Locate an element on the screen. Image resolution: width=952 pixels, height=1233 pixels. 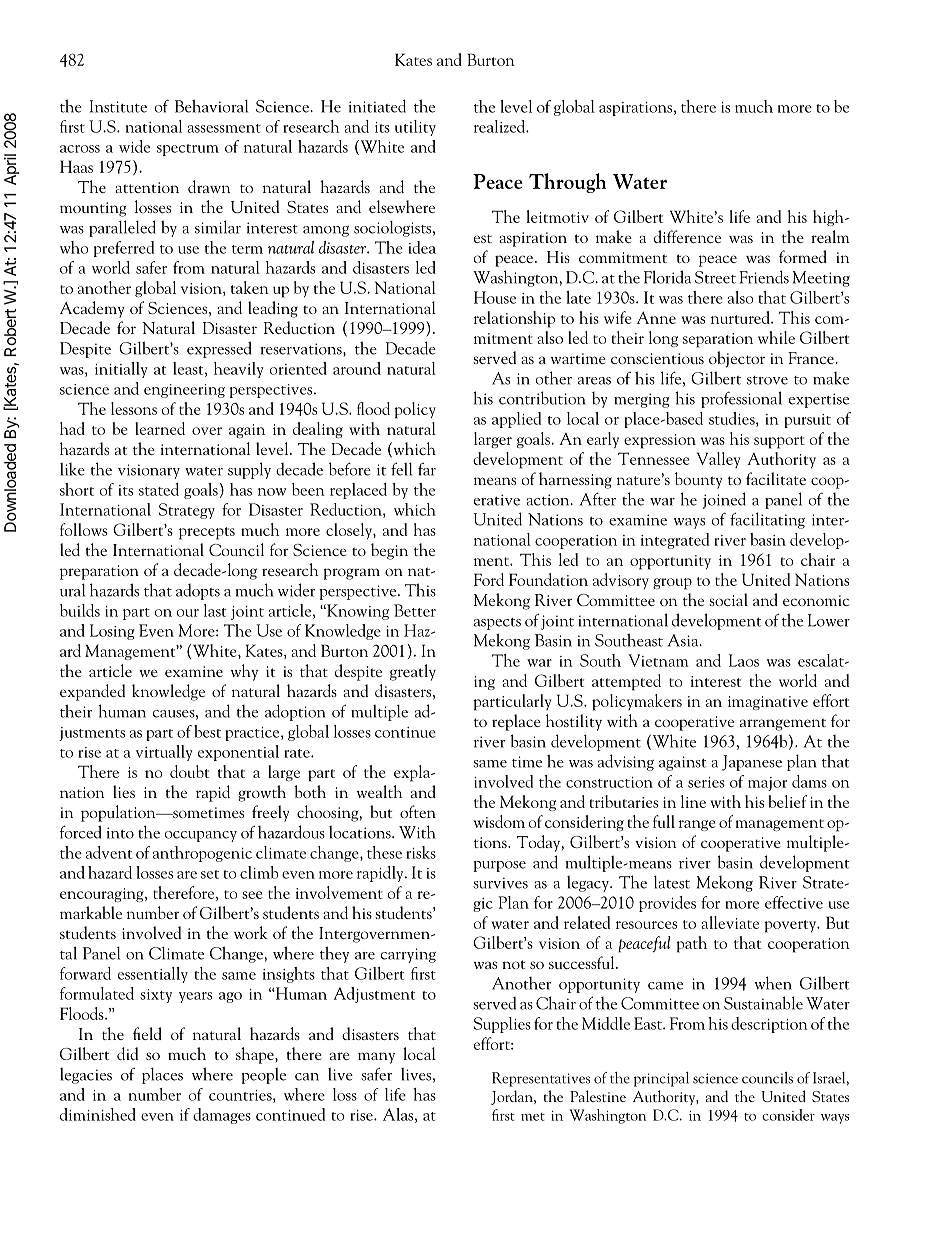
engineering is located at coordinates (184, 391).
